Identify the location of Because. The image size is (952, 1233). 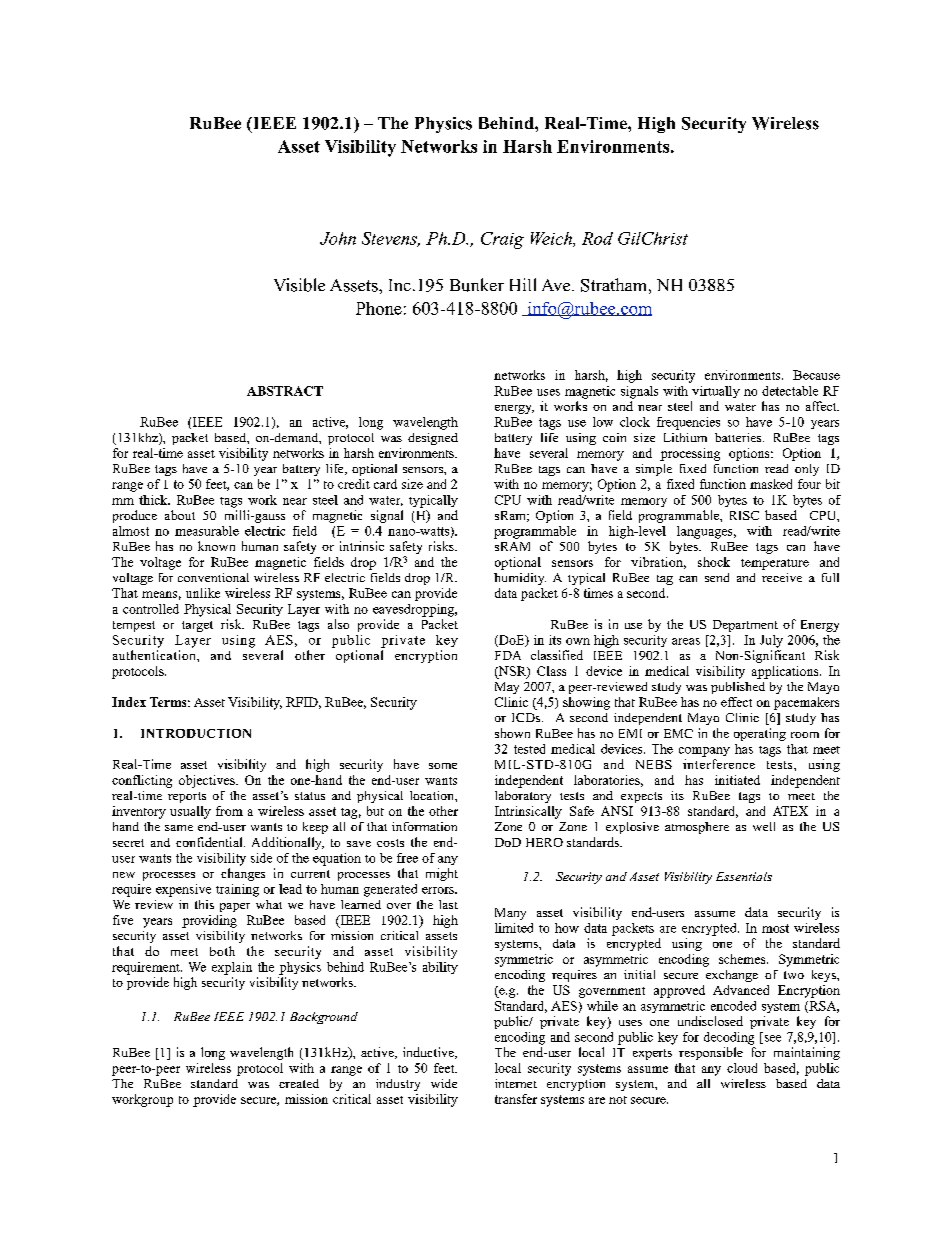
(816, 375).
